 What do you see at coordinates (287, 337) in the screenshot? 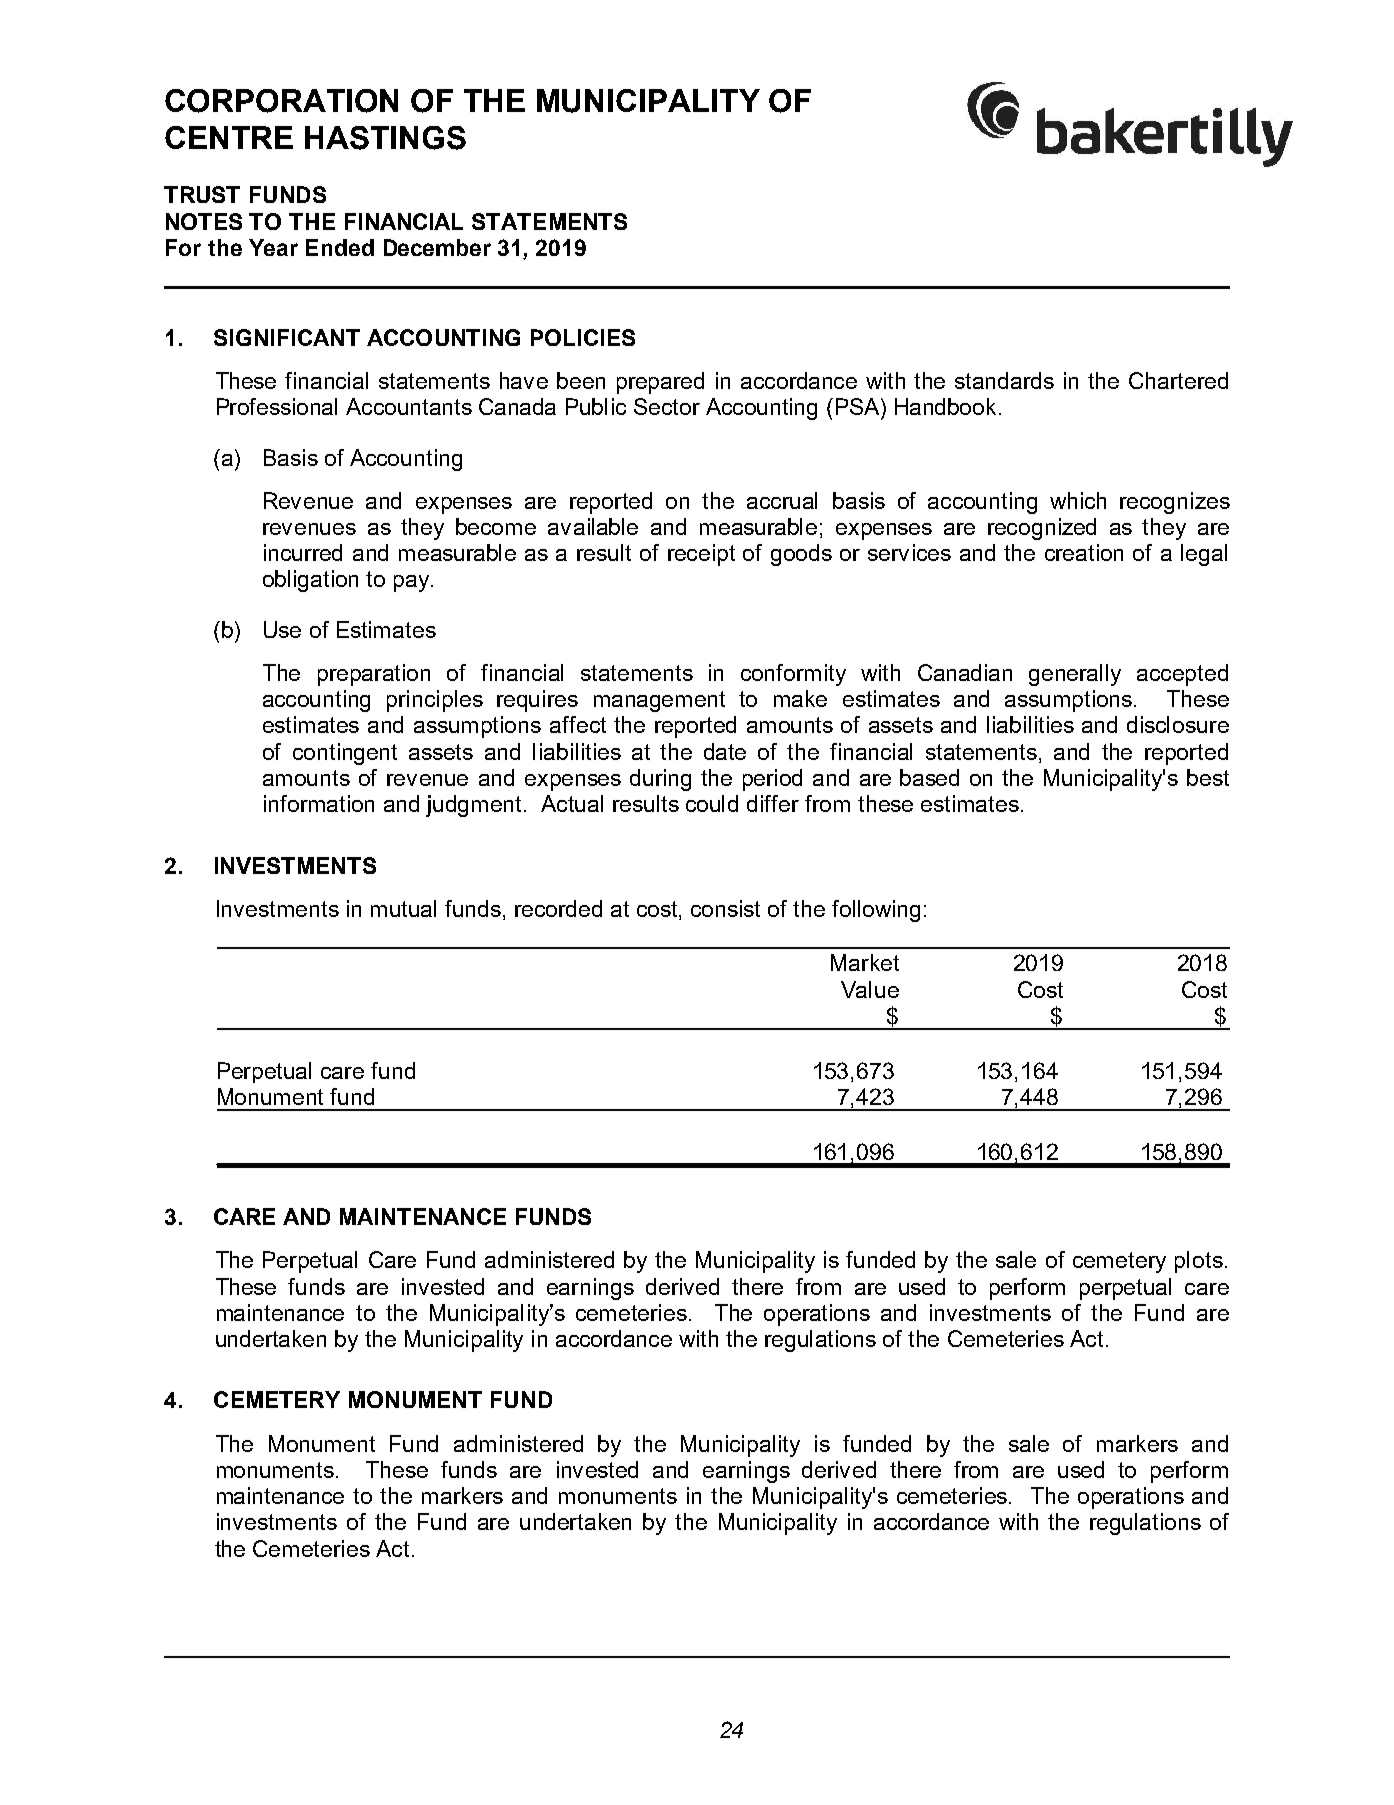
I see `SIGNIFICANT` at bounding box center [287, 337].
